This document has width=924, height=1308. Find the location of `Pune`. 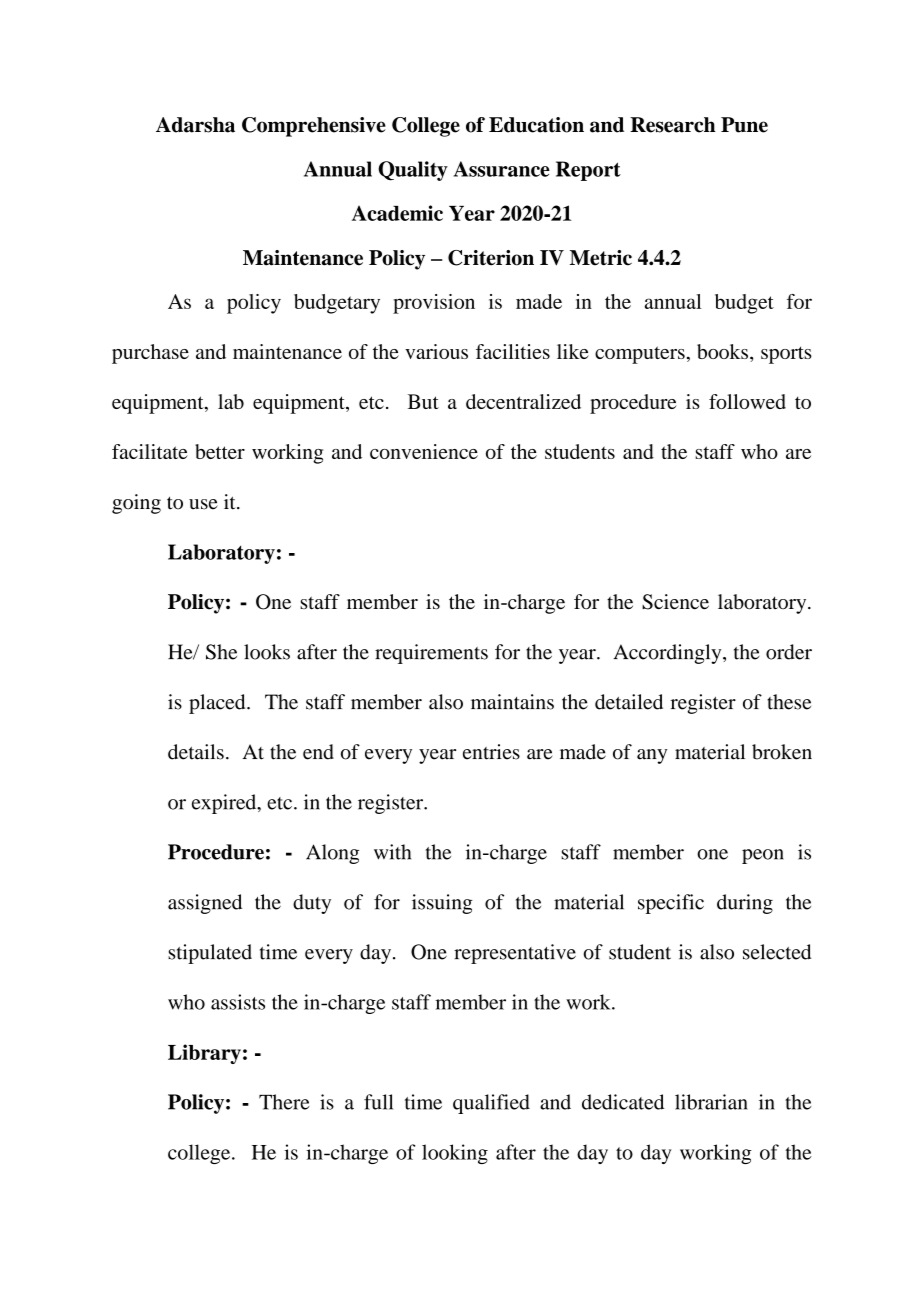

Pune is located at coordinates (744, 125).
